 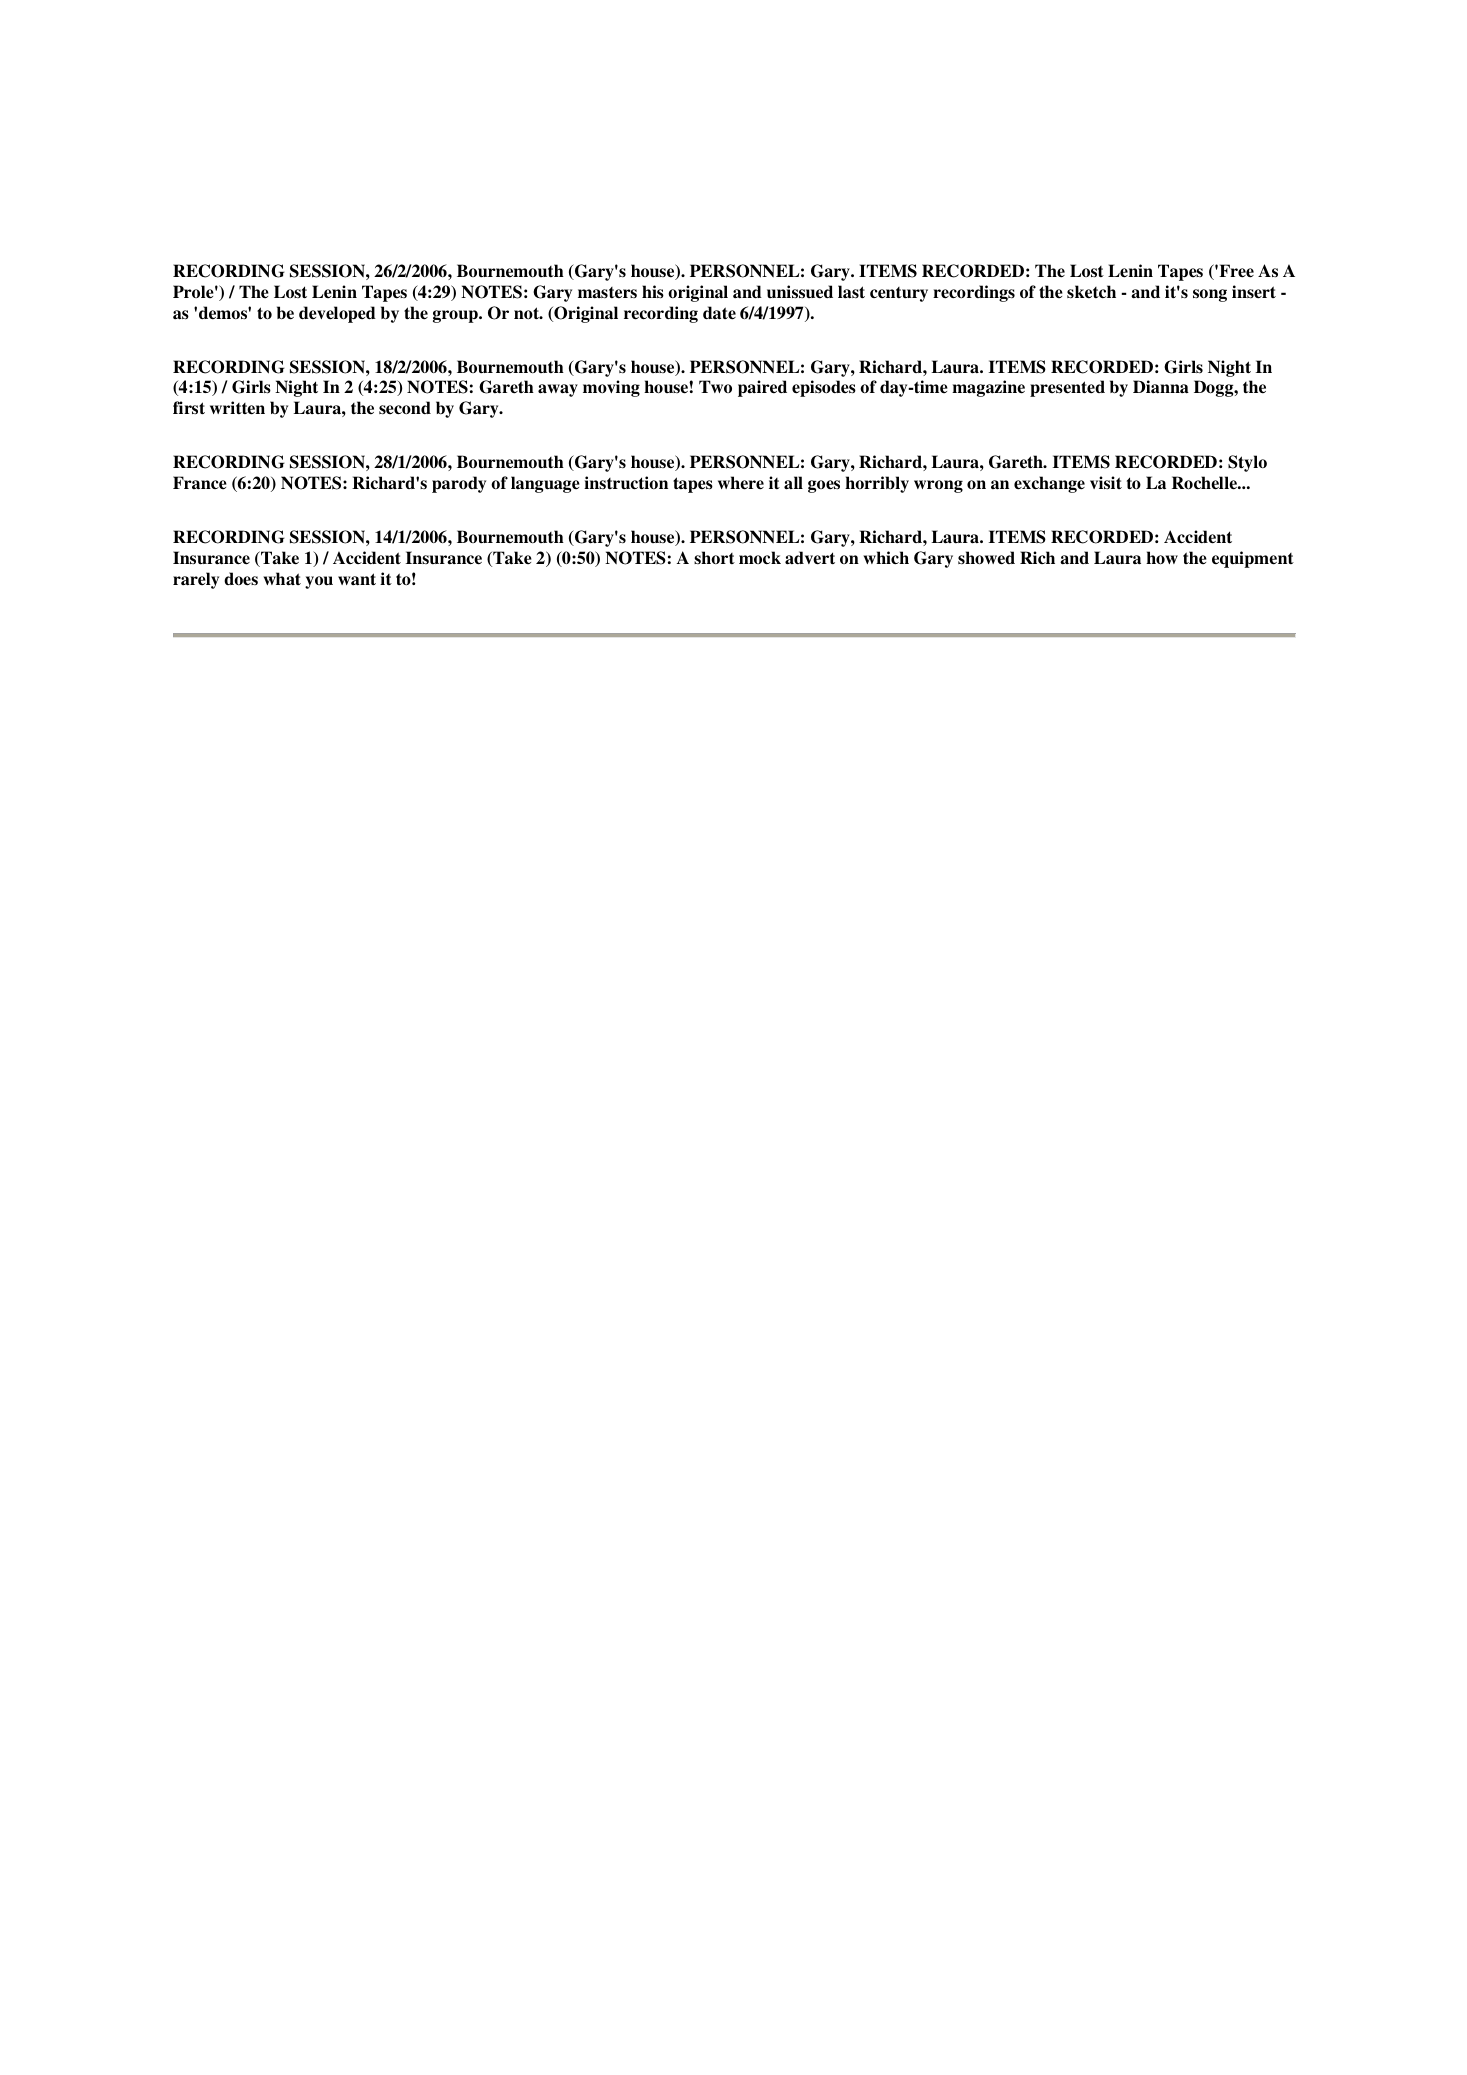 I want to click on visit, so click(x=1106, y=483).
